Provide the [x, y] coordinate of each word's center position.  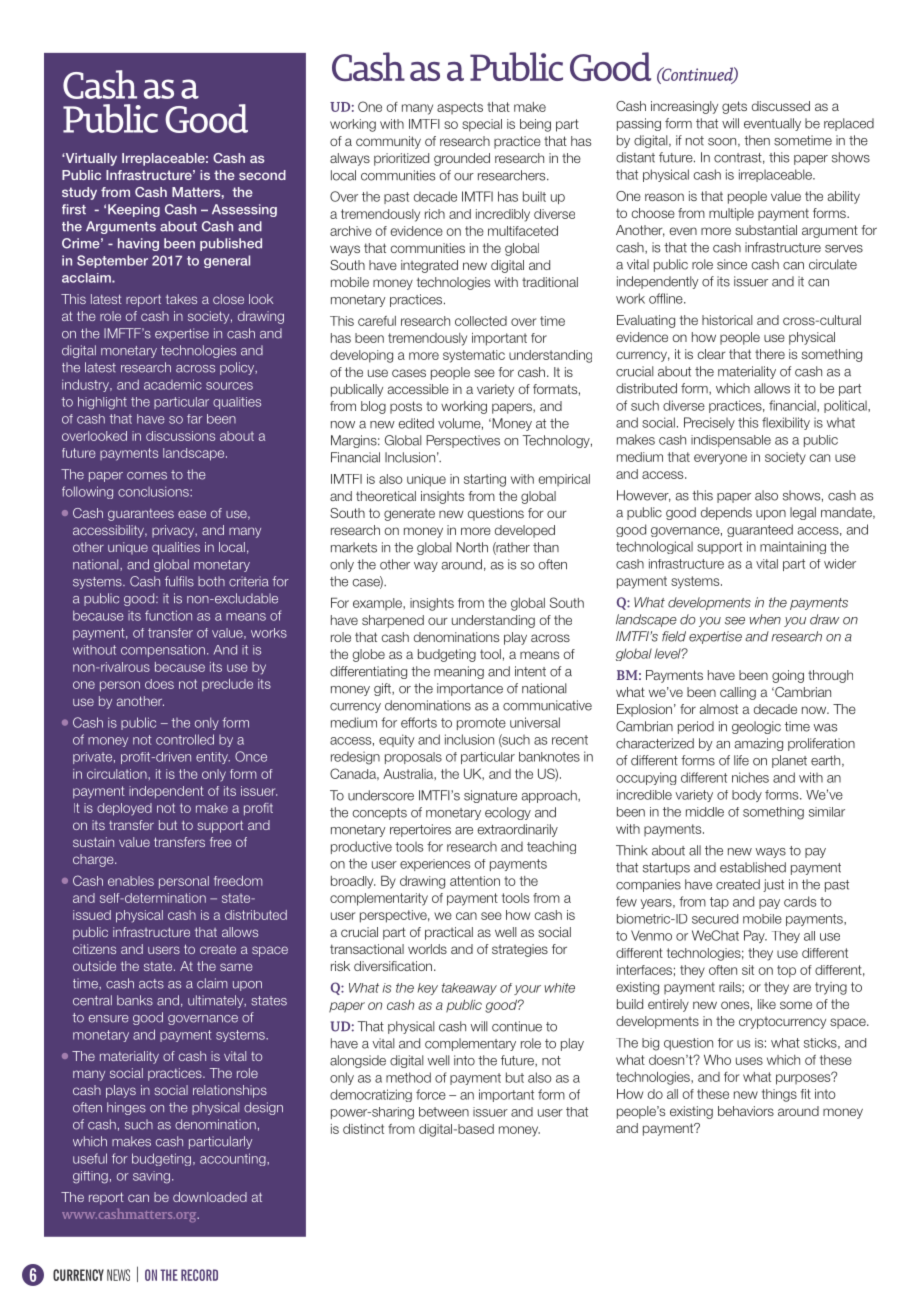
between [444, 1112]
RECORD [199, 1275]
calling [738, 693]
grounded [462, 159]
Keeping [134, 210]
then [757, 140]
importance [470, 689]
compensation [163, 651]
